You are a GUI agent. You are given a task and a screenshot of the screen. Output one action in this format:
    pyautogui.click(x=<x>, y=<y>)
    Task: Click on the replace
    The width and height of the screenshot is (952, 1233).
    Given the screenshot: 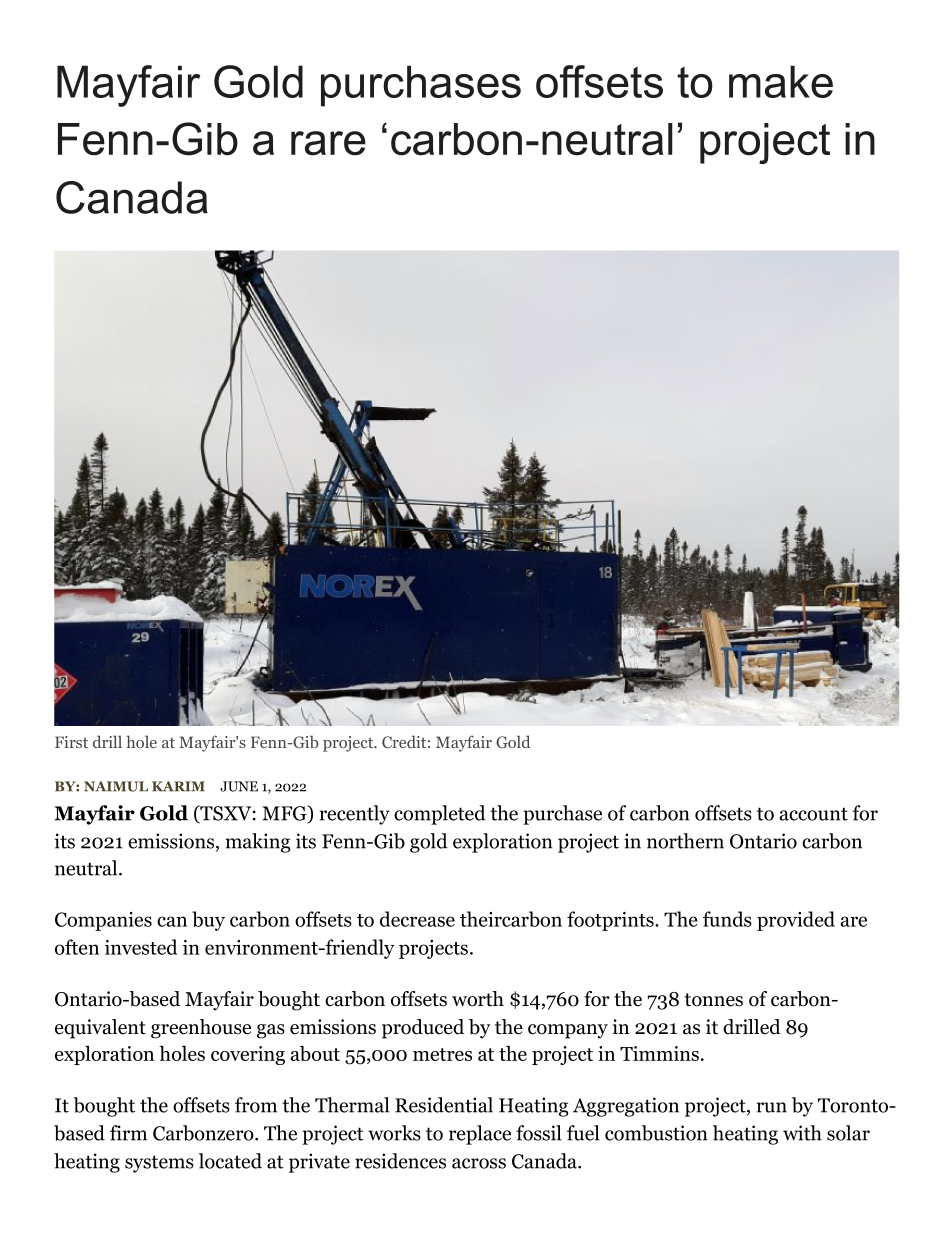 What is the action you would take?
    pyautogui.click(x=480, y=1135)
